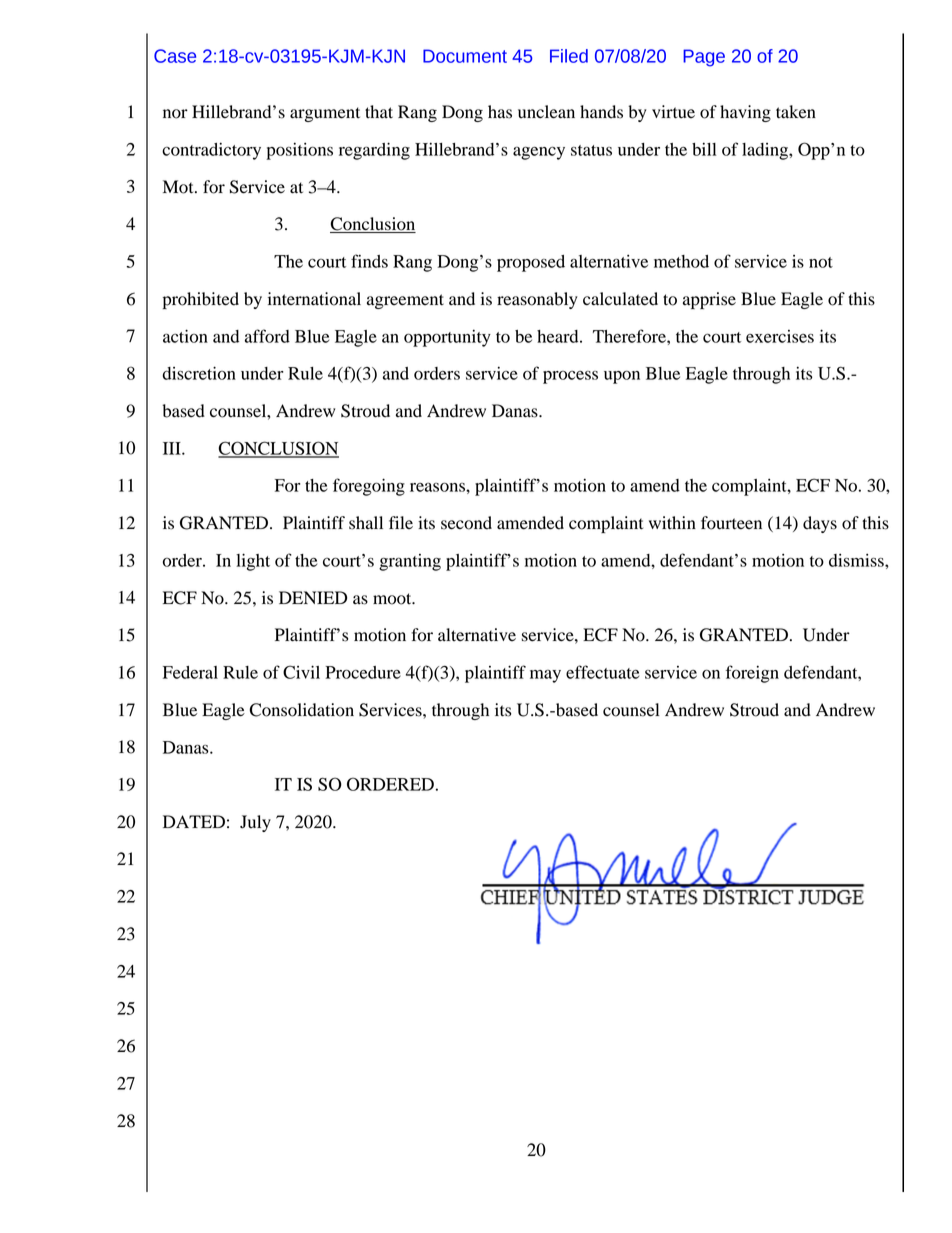  Describe the element at coordinates (175, 56) in the screenshot. I see `Case` at that location.
